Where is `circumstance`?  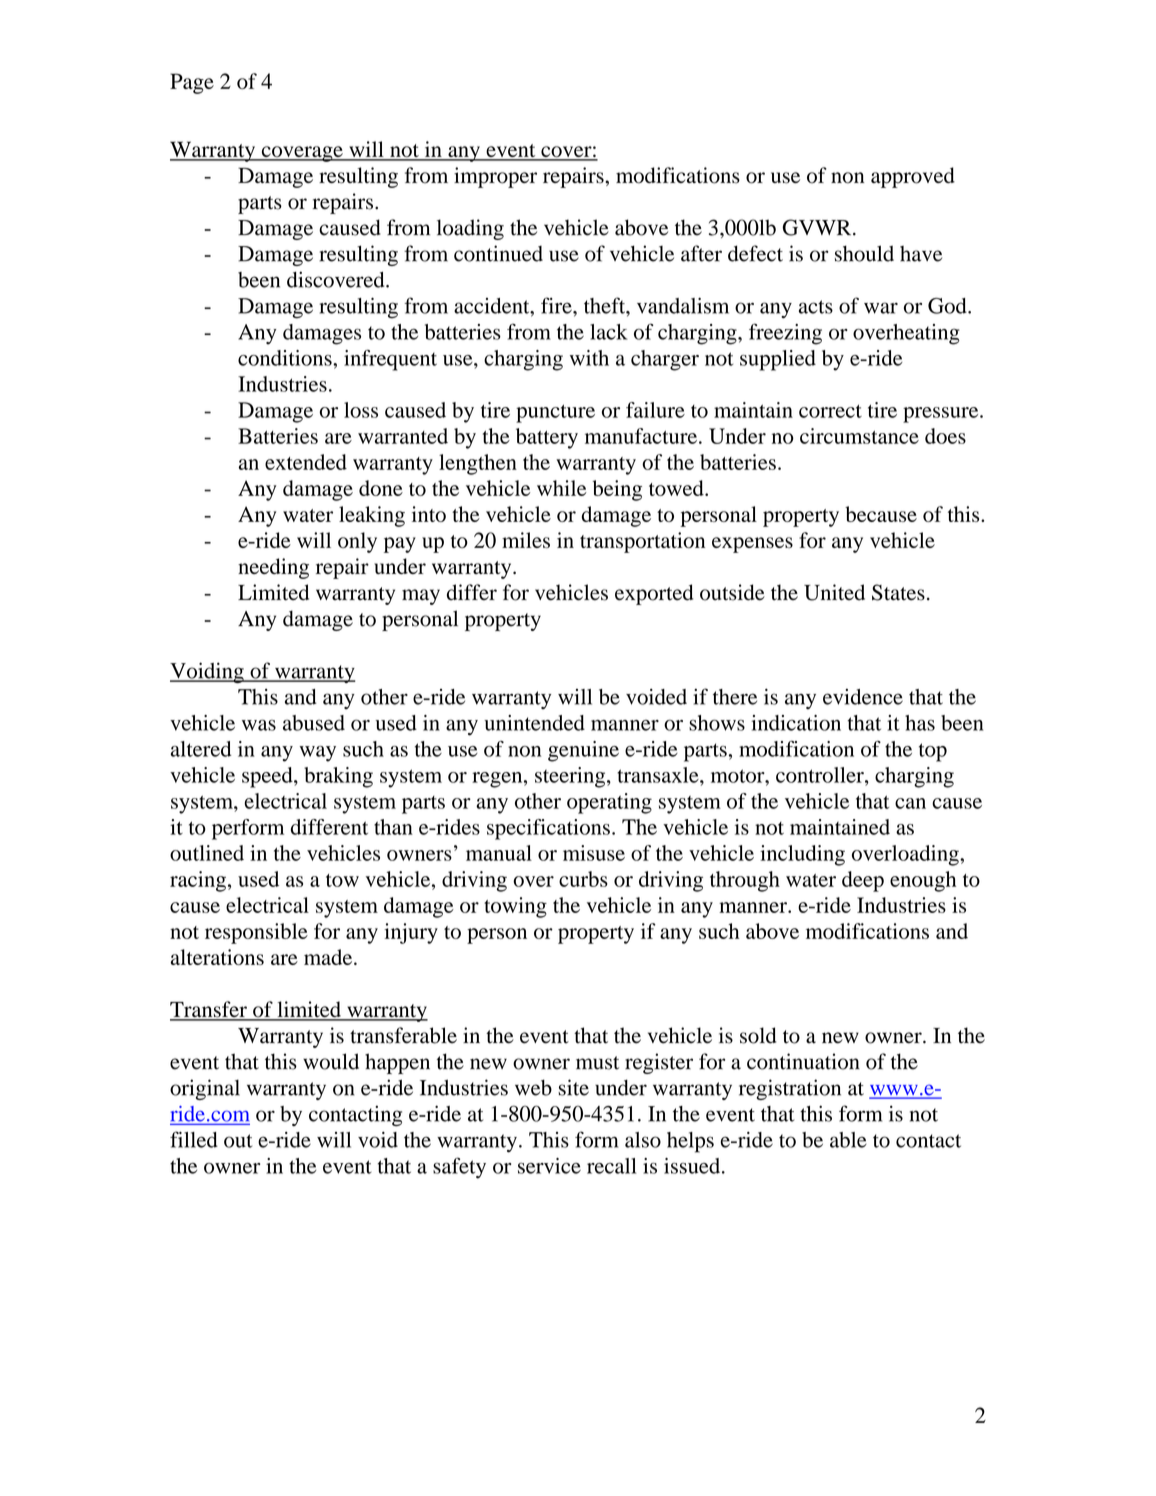 circumstance is located at coordinates (859, 436).
